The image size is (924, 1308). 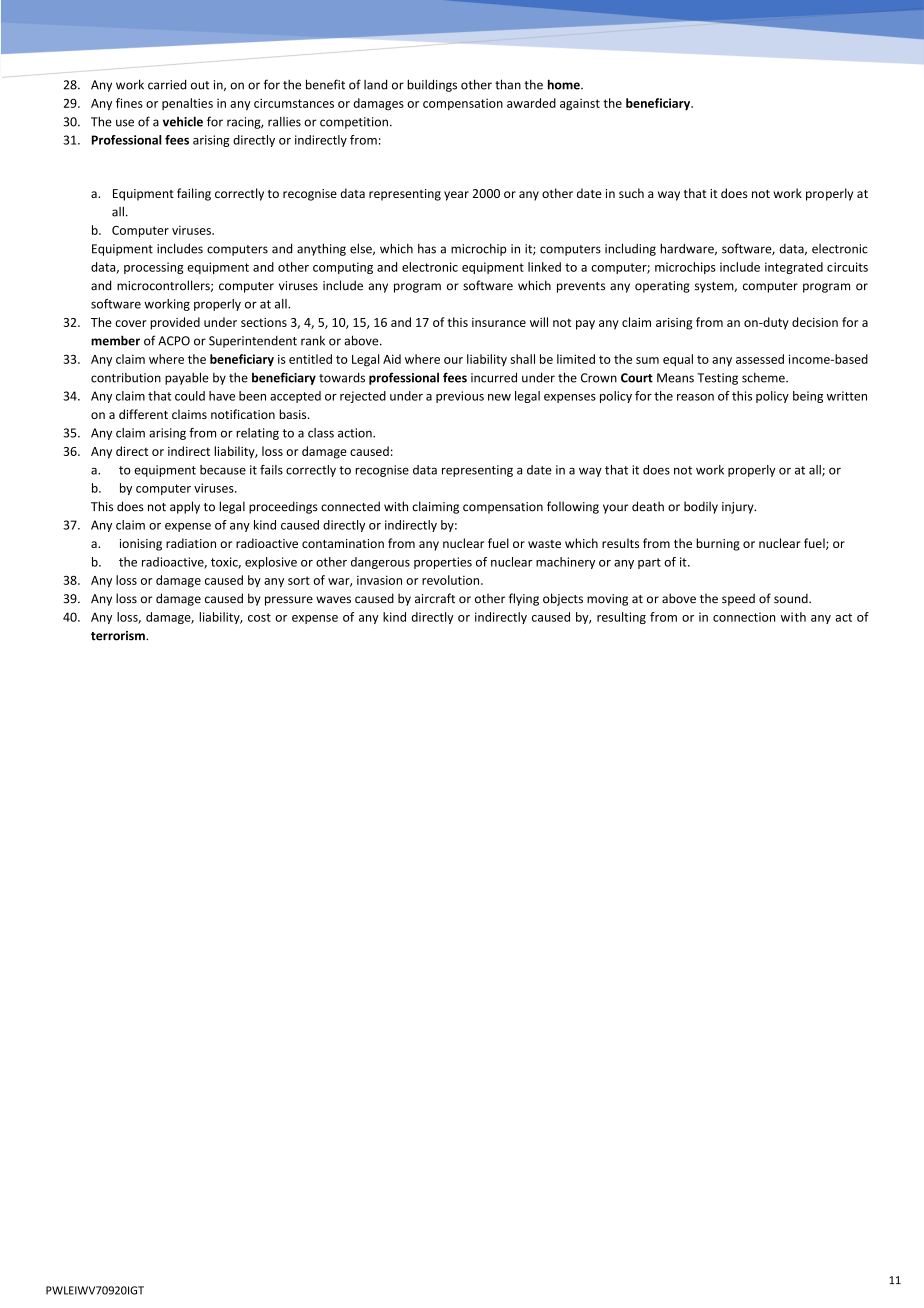 I want to click on assessed, so click(x=760, y=359).
